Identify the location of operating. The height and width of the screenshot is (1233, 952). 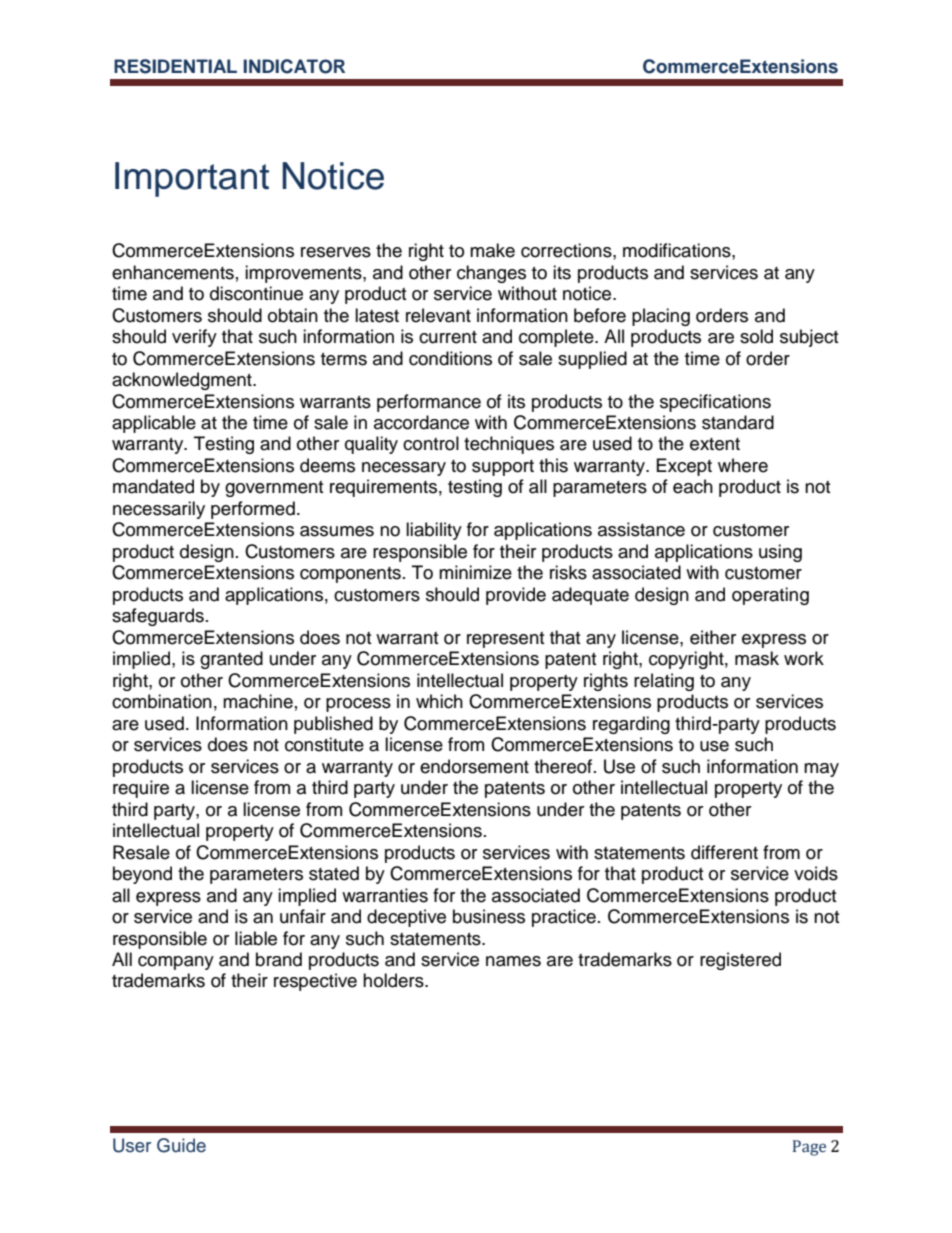
(770, 596).
